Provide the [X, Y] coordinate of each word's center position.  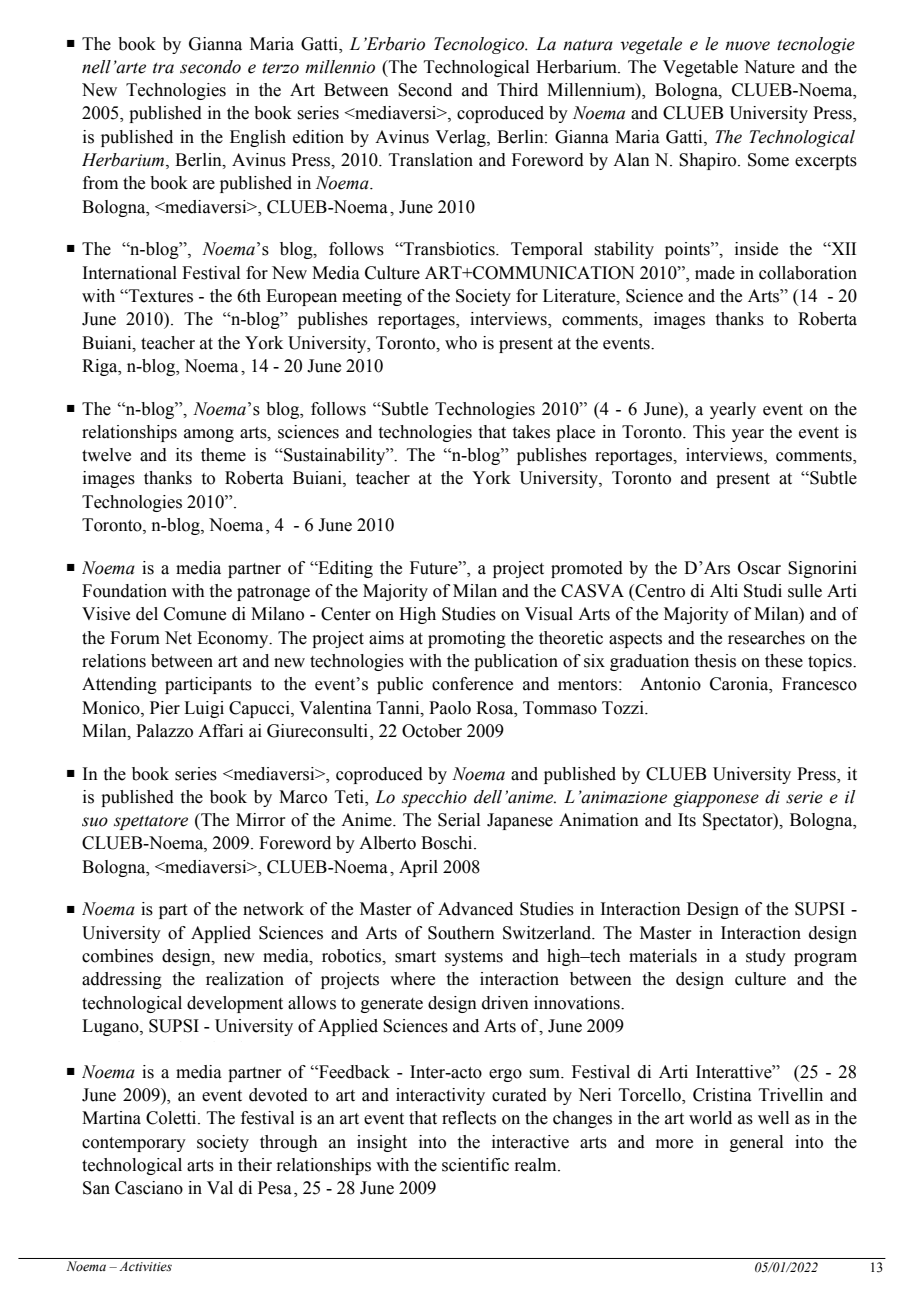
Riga [101, 367]
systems [474, 958]
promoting [467, 639]
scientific [475, 1165]
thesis [715, 661]
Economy [234, 639]
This [709, 432]
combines [117, 956]
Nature [769, 67]
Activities [145, 1266]
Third [517, 90]
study [766, 957]
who [461, 343]
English [258, 138]
